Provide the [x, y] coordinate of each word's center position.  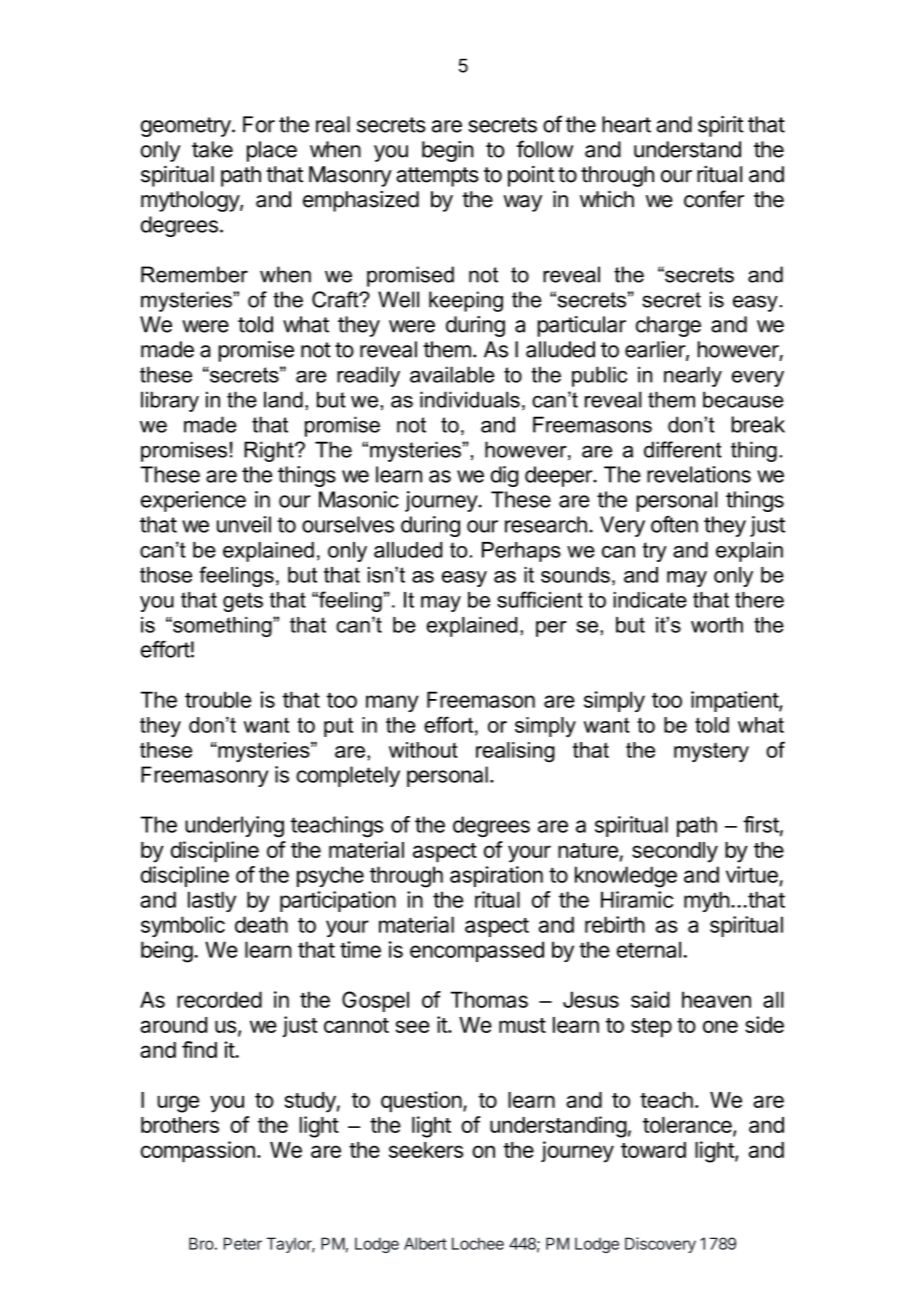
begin [448, 151]
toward [653, 1150]
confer [714, 199]
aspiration [496, 876]
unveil [244, 524]
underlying [234, 826]
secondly [675, 852]
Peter [243, 1243]
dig [504, 476]
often [674, 524]
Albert [425, 1243]
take [212, 149]
